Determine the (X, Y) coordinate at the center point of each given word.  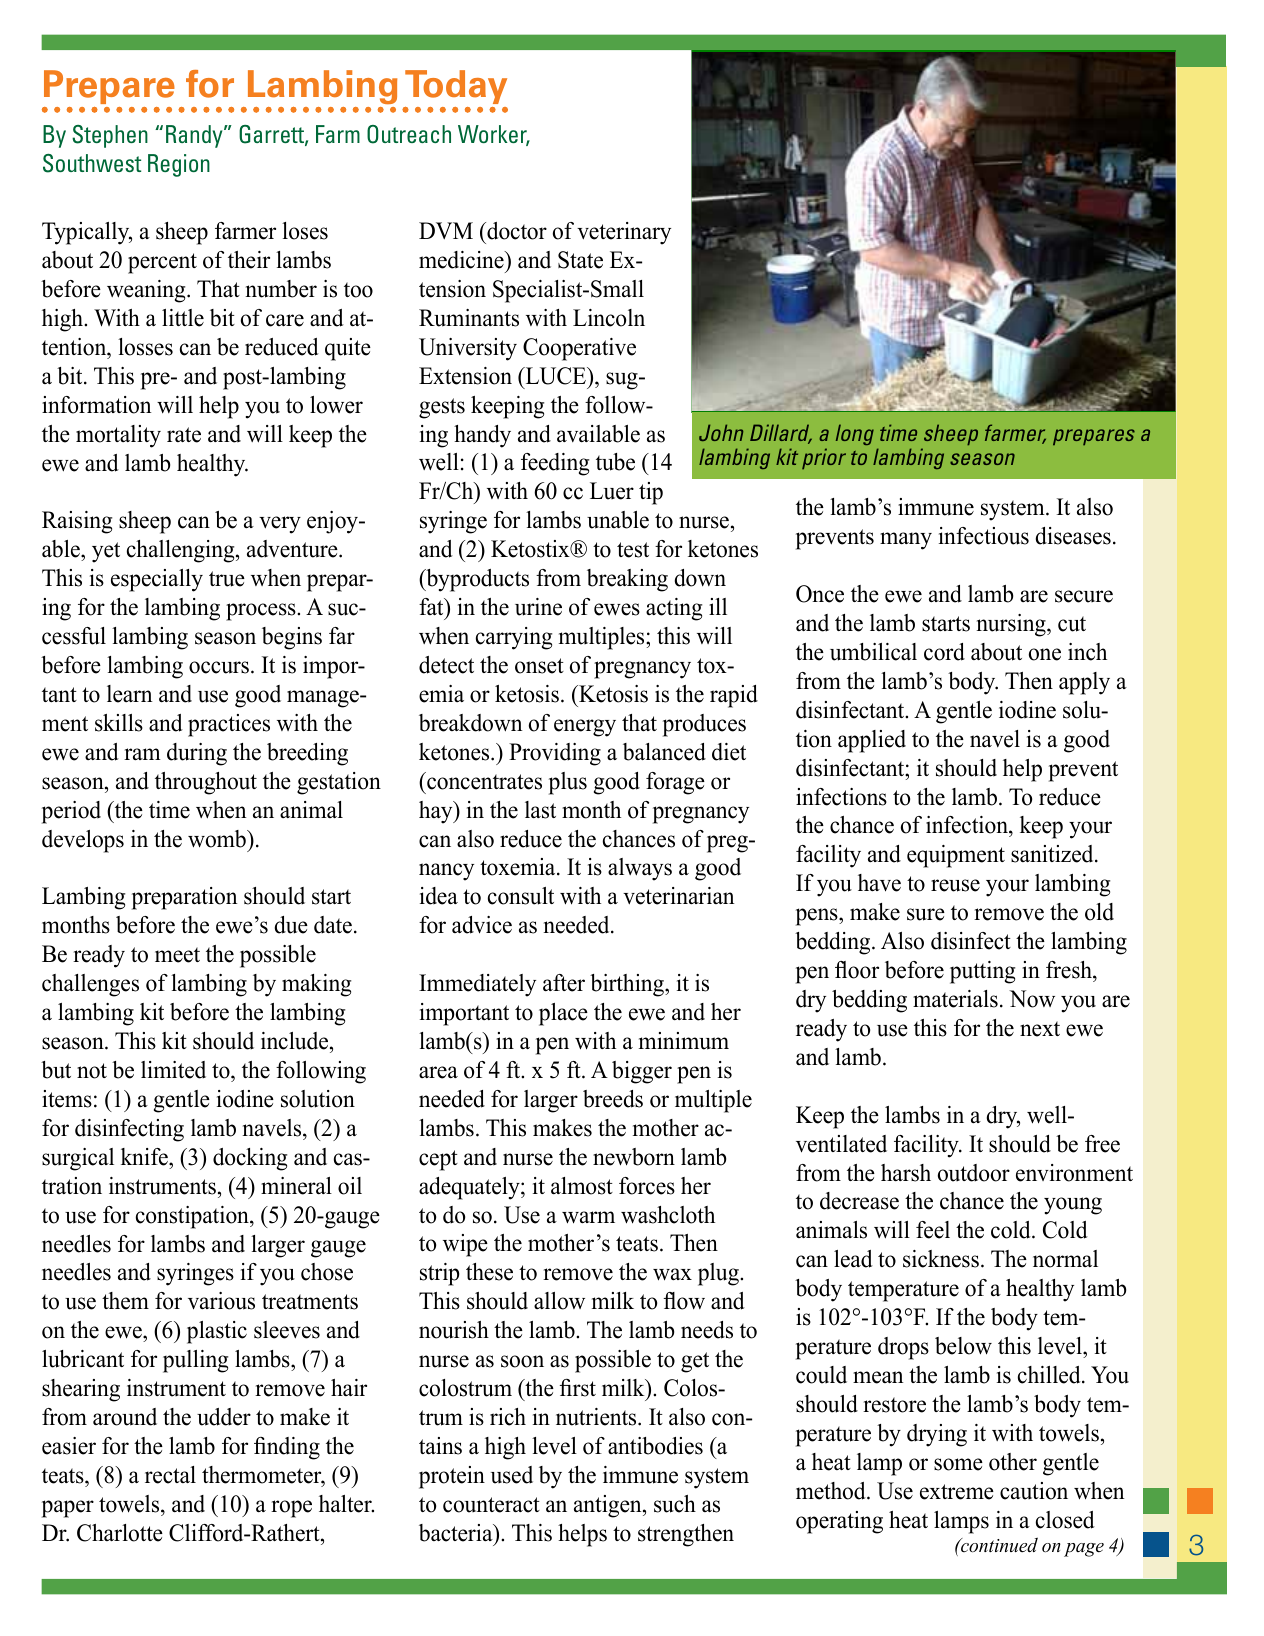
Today (456, 87)
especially (157, 580)
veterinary (624, 233)
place (563, 1014)
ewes (617, 609)
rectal (170, 1475)
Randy (195, 136)
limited (173, 1070)
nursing (1012, 625)
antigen (609, 1506)
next (1040, 1029)
